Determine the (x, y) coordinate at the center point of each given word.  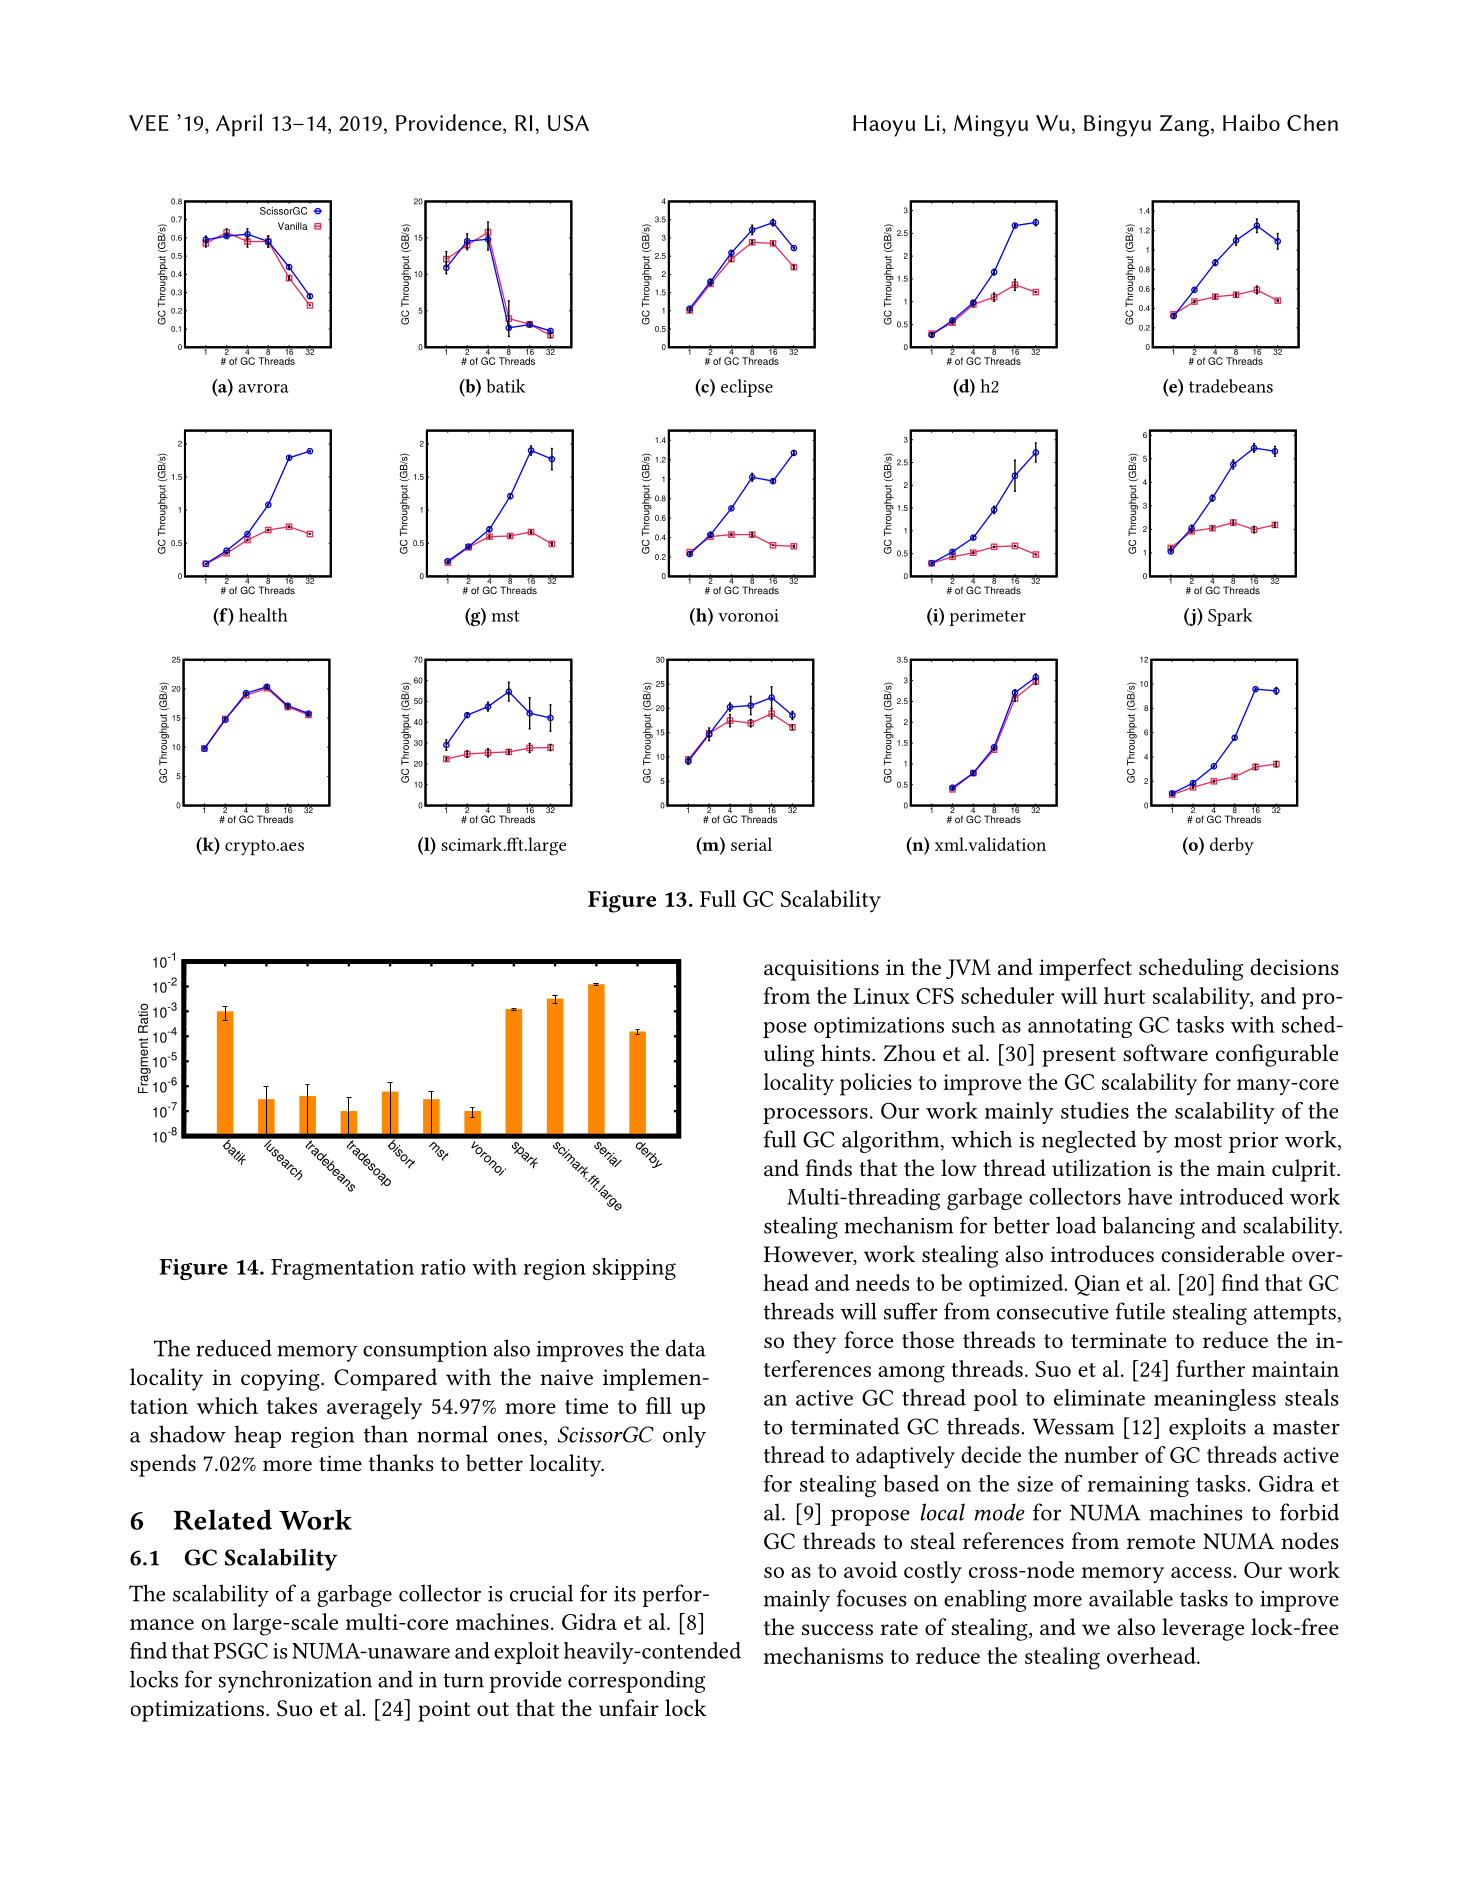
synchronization (295, 1681)
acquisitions (821, 970)
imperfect (1085, 969)
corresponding (636, 1681)
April (239, 125)
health (263, 615)
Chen (1312, 122)
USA (568, 123)
